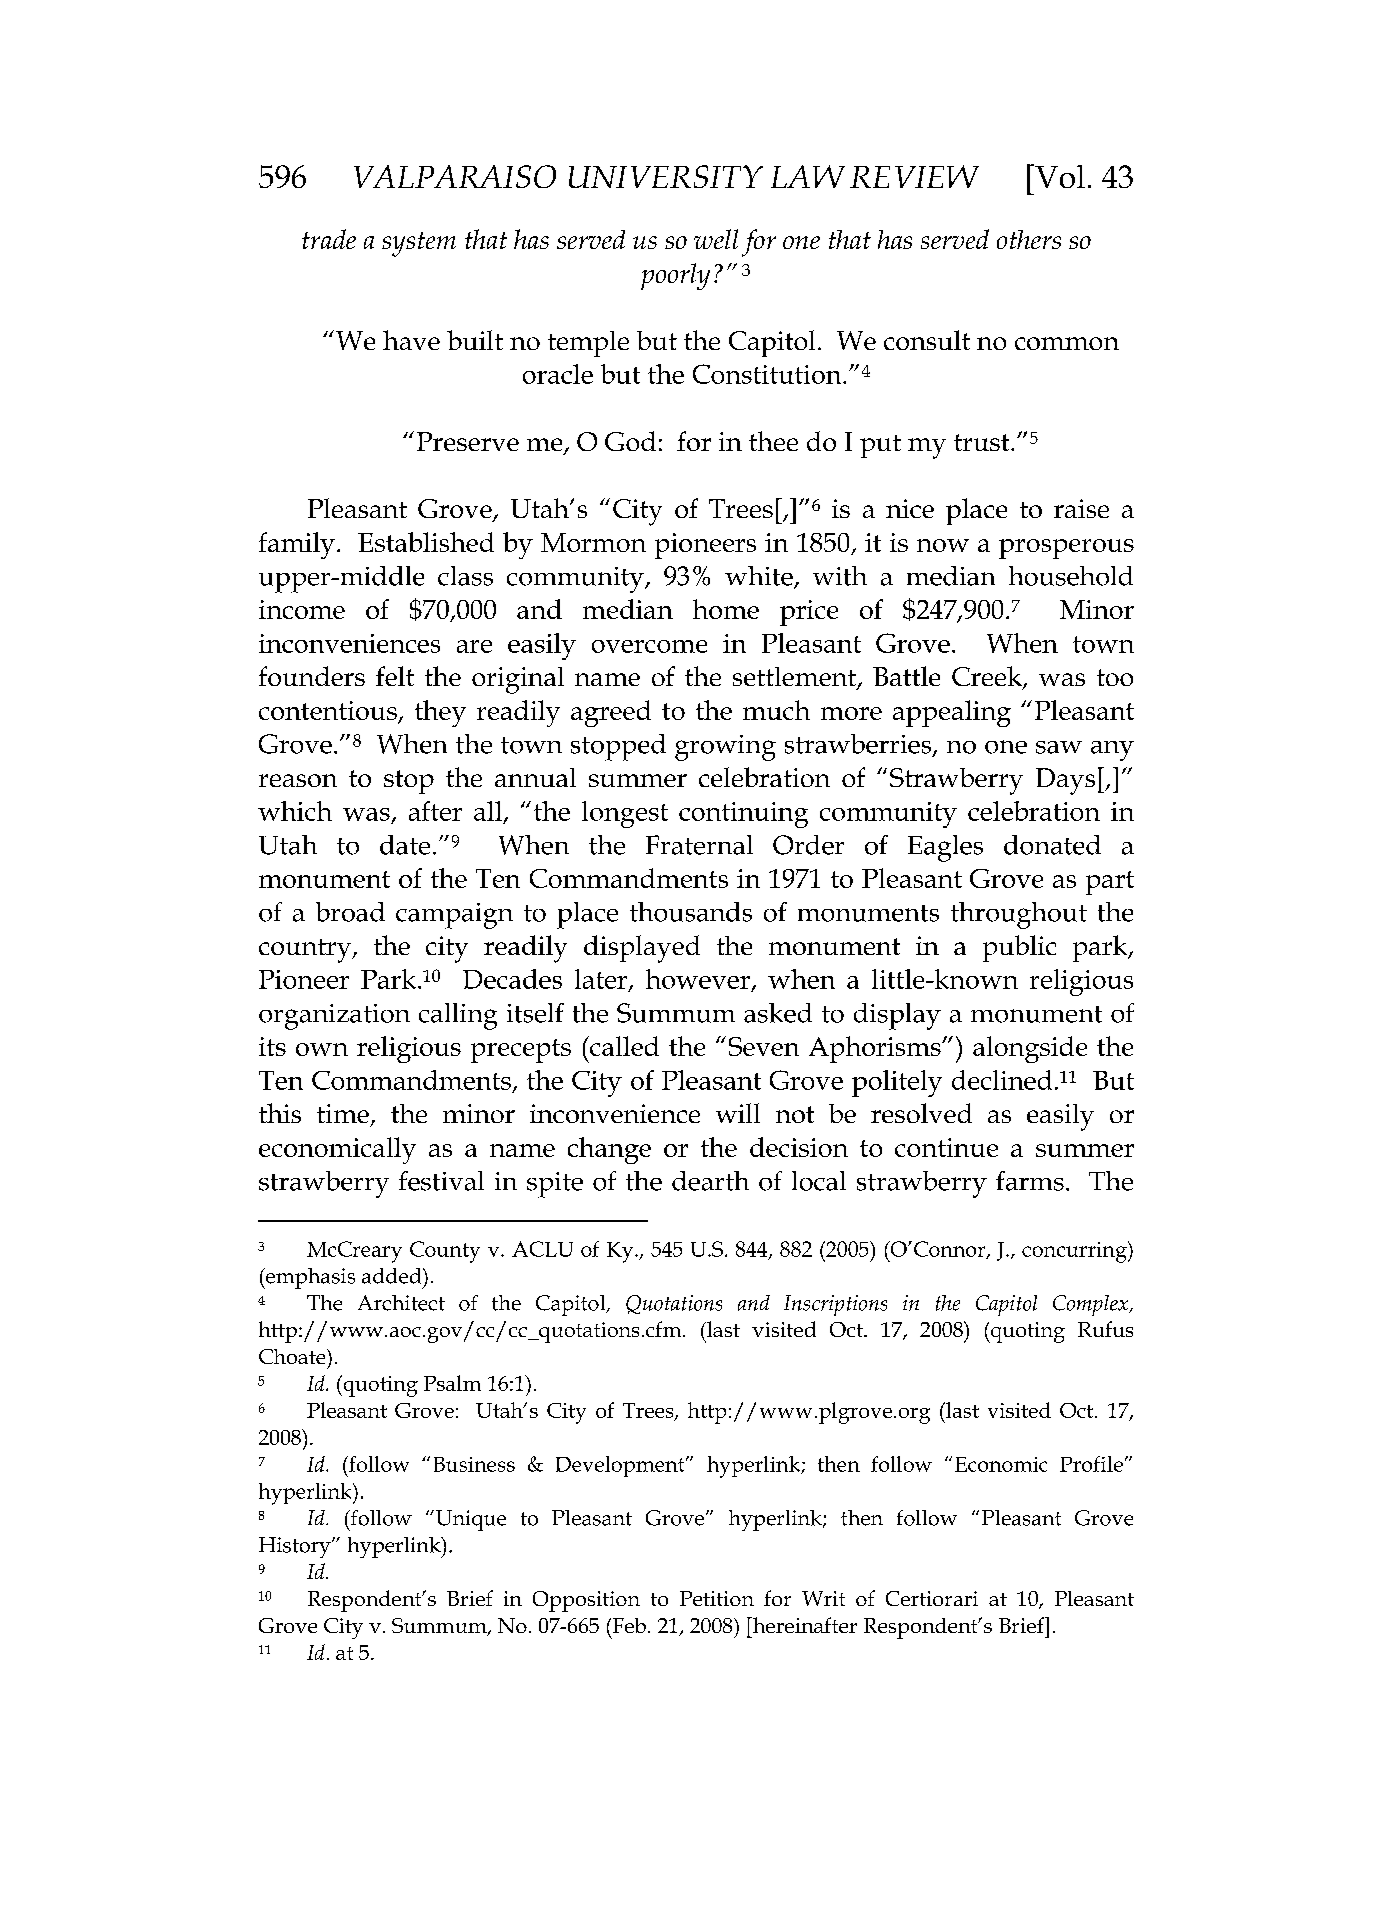 The width and height of the screenshot is (1378, 1906). I want to click on thousands, so click(691, 912).
